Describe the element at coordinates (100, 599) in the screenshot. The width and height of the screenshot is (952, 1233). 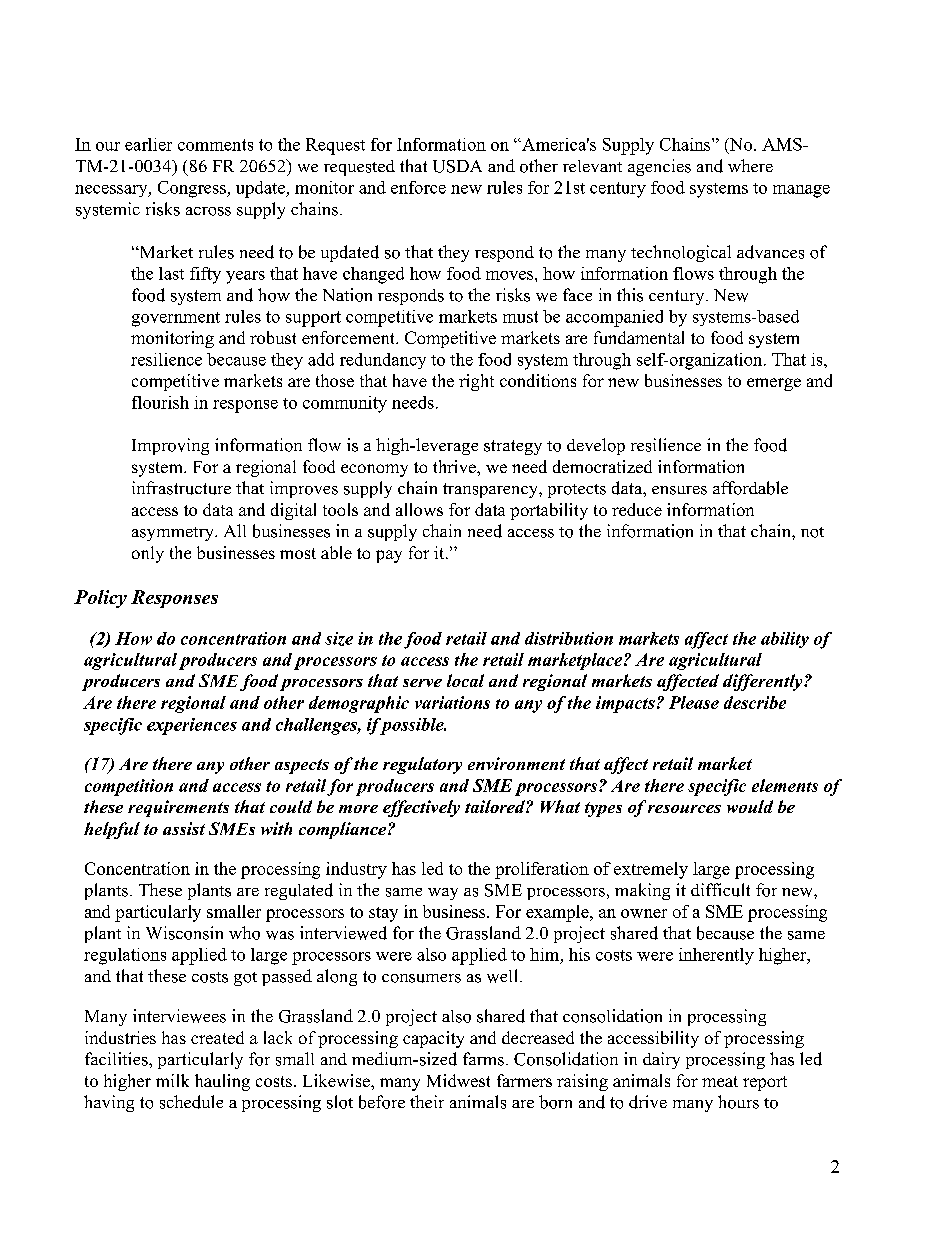
I see `Policy` at that location.
